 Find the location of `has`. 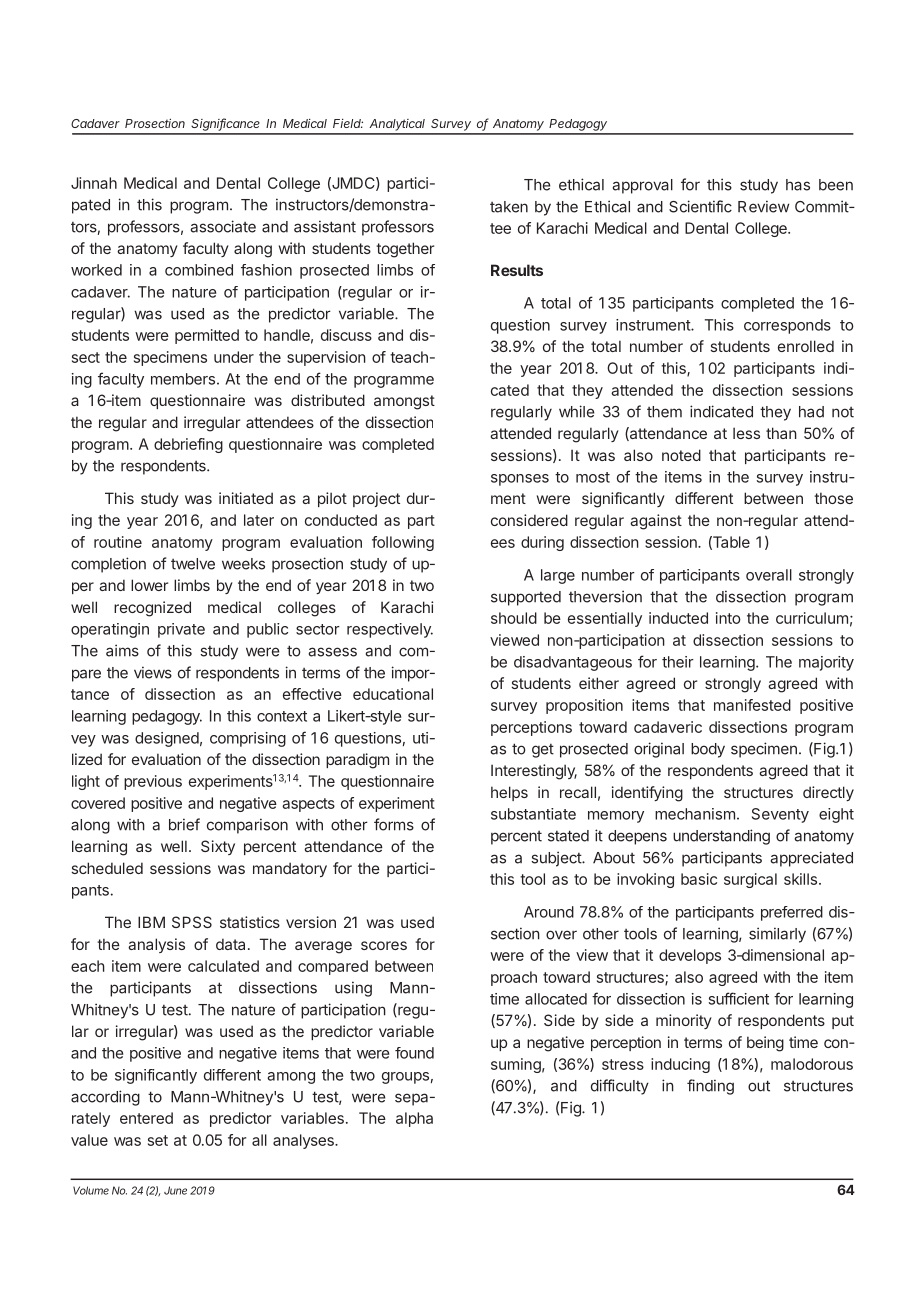

has is located at coordinates (798, 185).
